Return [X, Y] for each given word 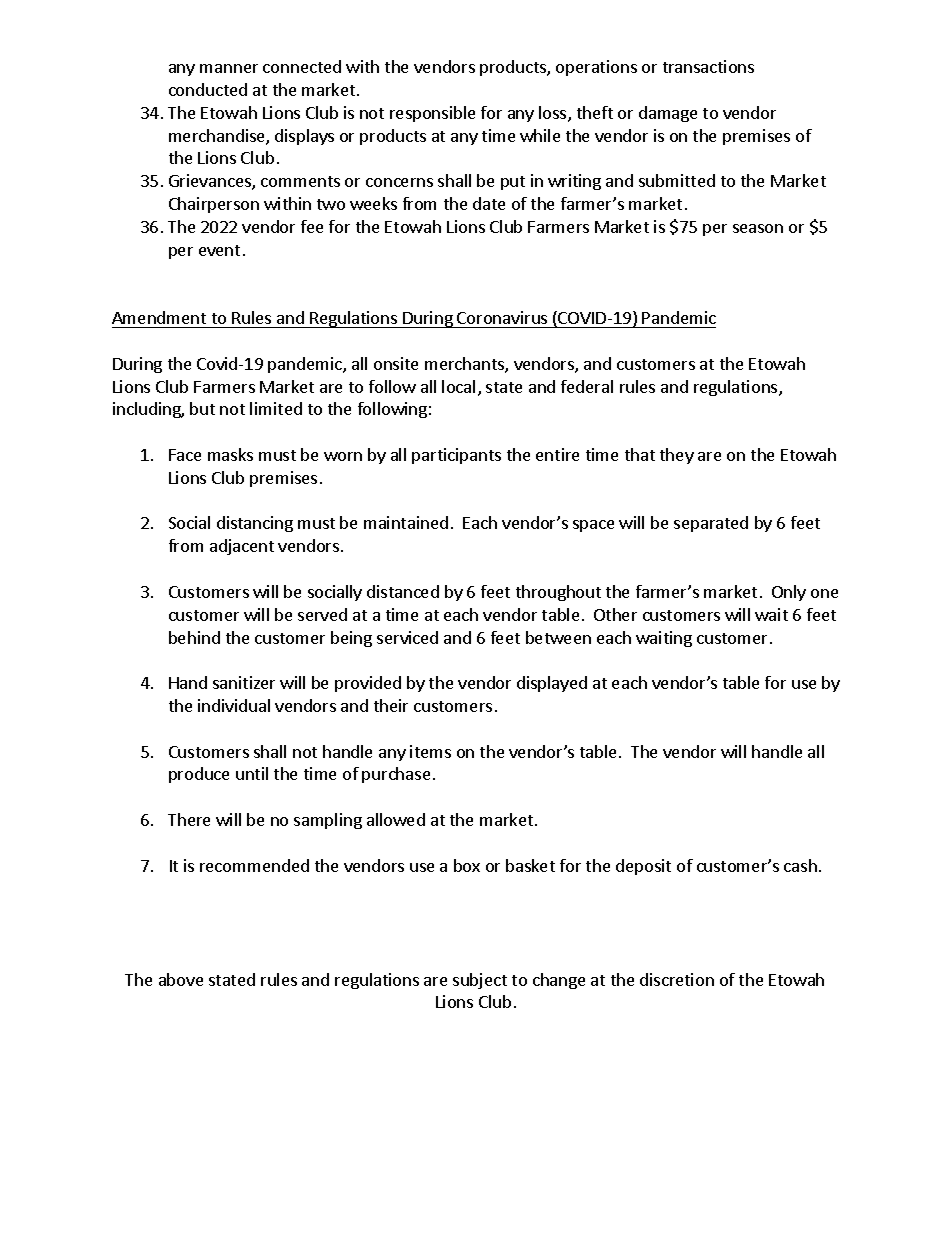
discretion [677, 979]
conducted [208, 89]
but [202, 408]
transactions [708, 66]
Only [789, 593]
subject [480, 981]
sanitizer [244, 682]
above [181, 979]
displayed [552, 684]
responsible [432, 114]
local [458, 386]
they [677, 456]
